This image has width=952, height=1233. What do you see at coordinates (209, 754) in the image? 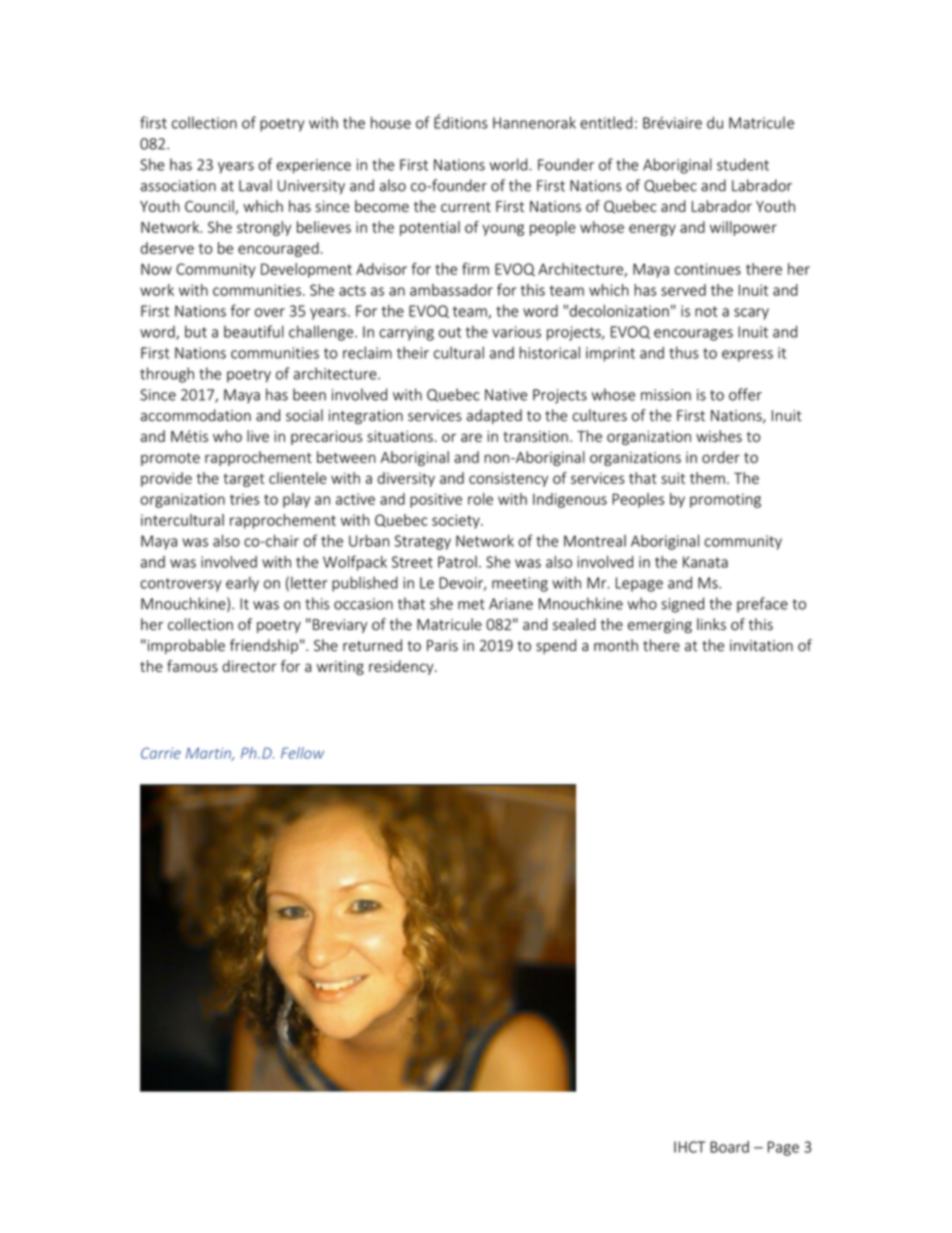
I see `Martin` at bounding box center [209, 754].
